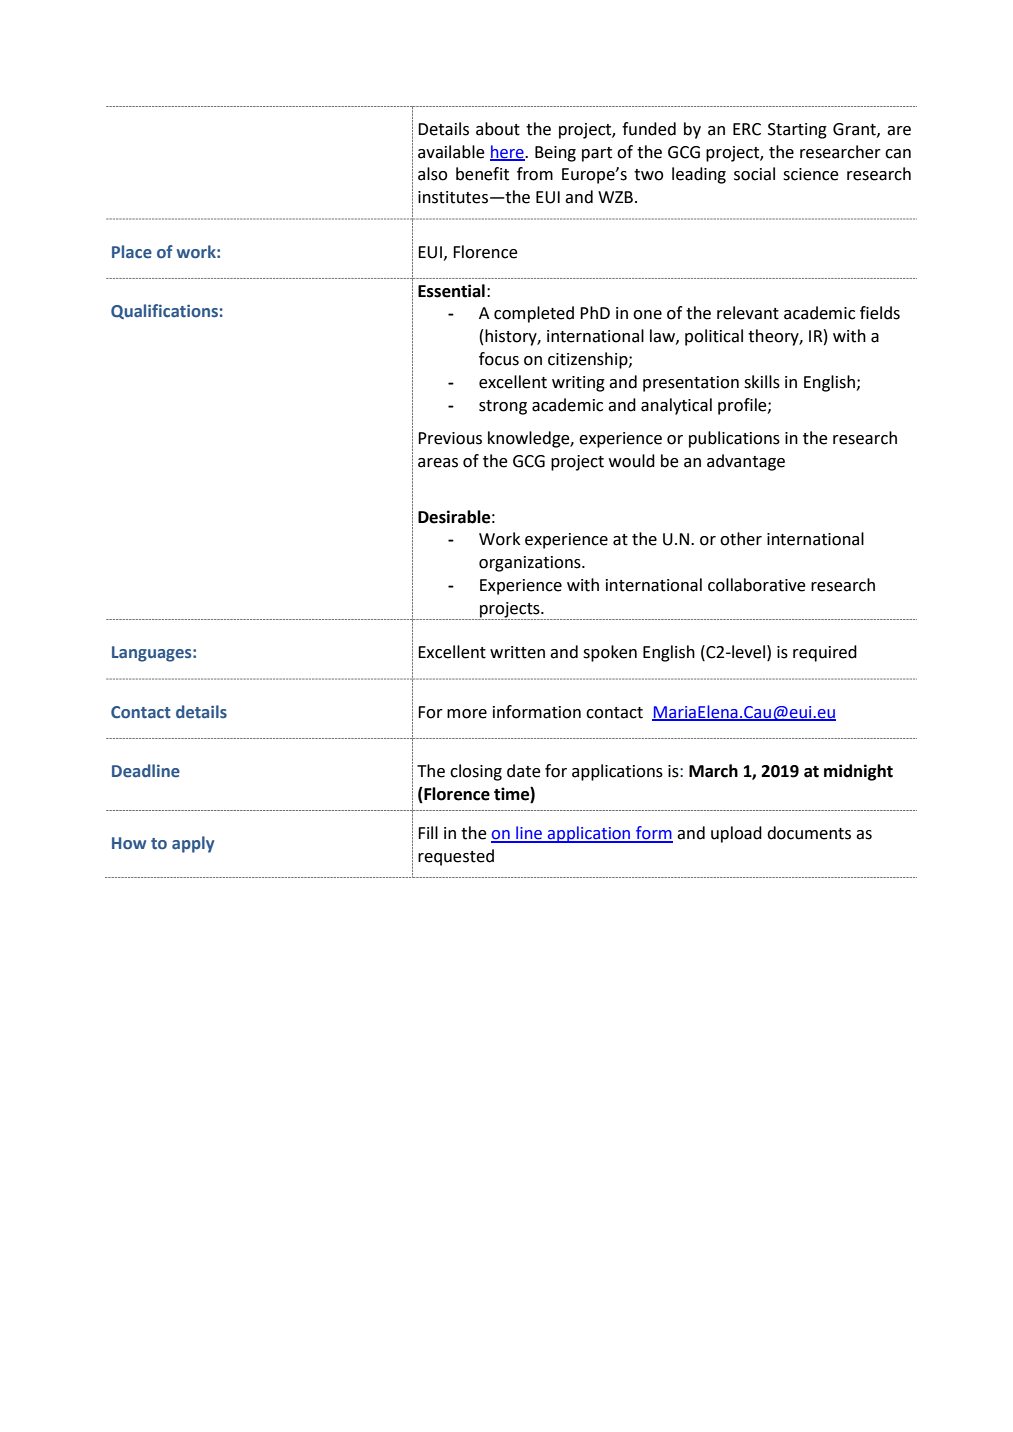 The image size is (1013, 1432). I want to click on advantage, so click(746, 462).
